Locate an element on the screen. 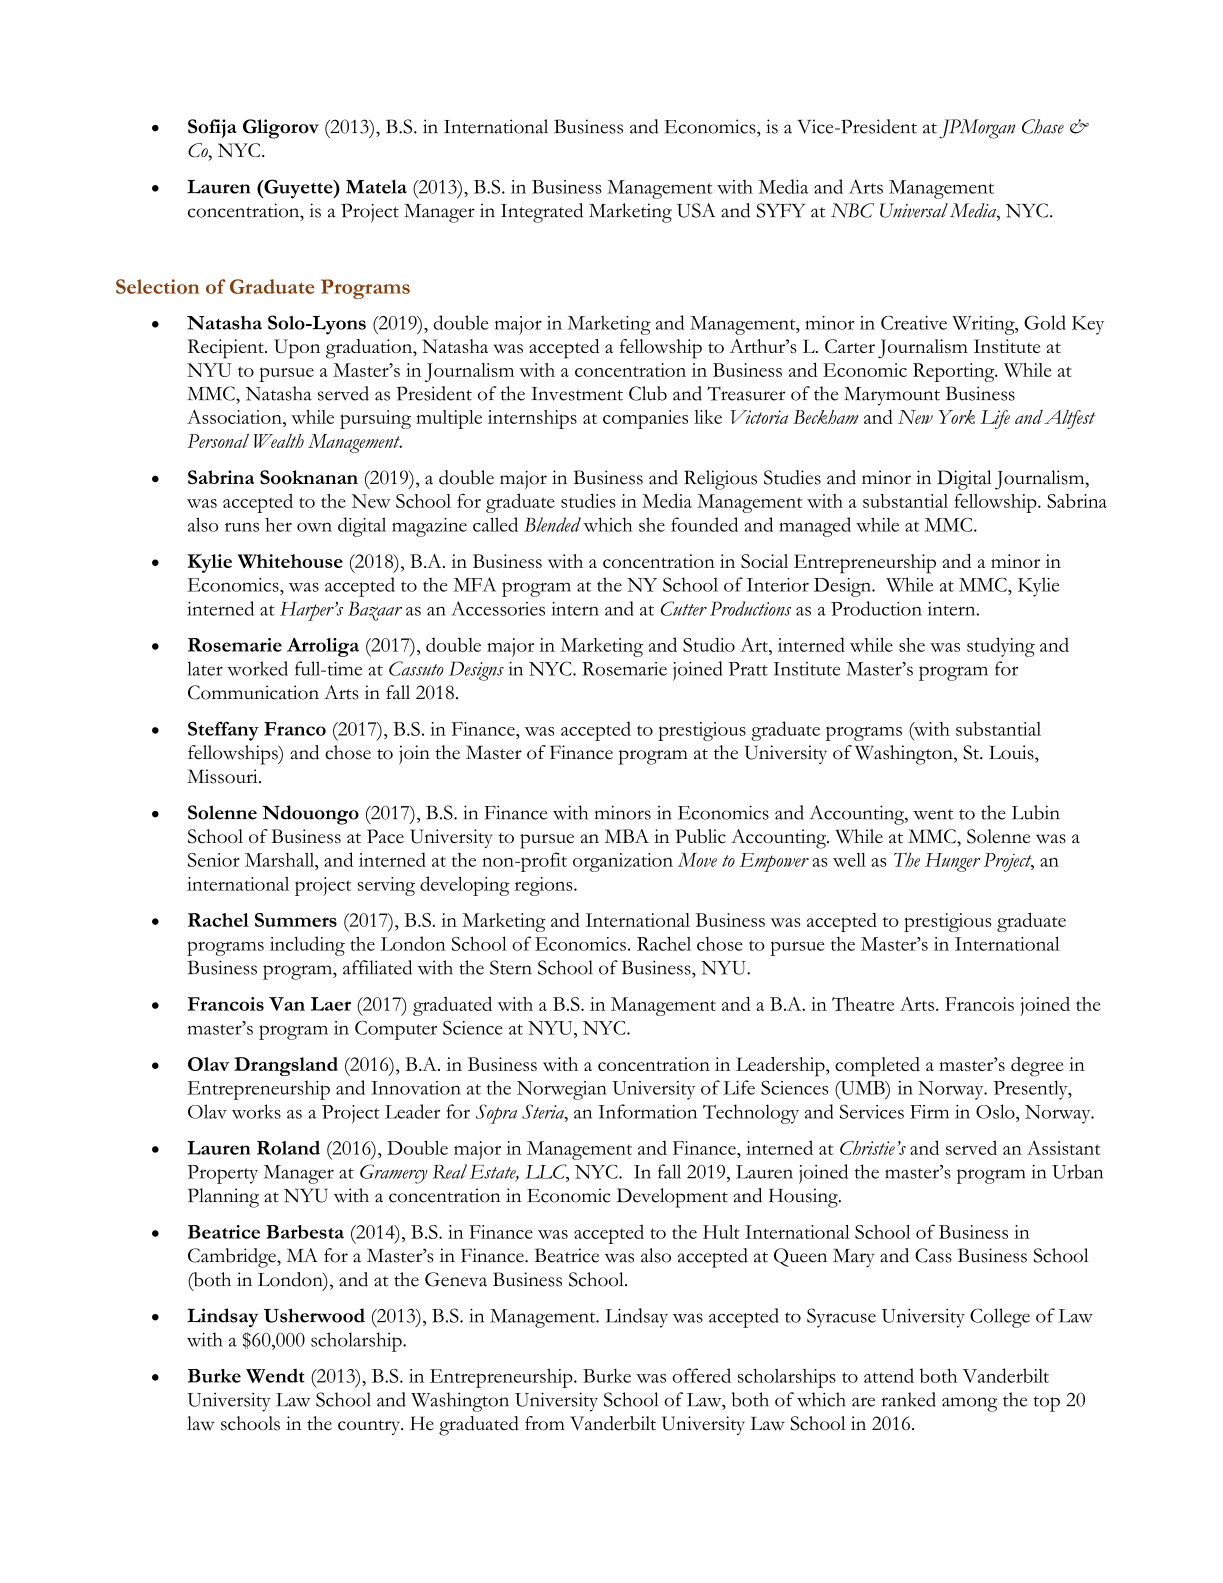  Information is located at coordinates (647, 1111).
